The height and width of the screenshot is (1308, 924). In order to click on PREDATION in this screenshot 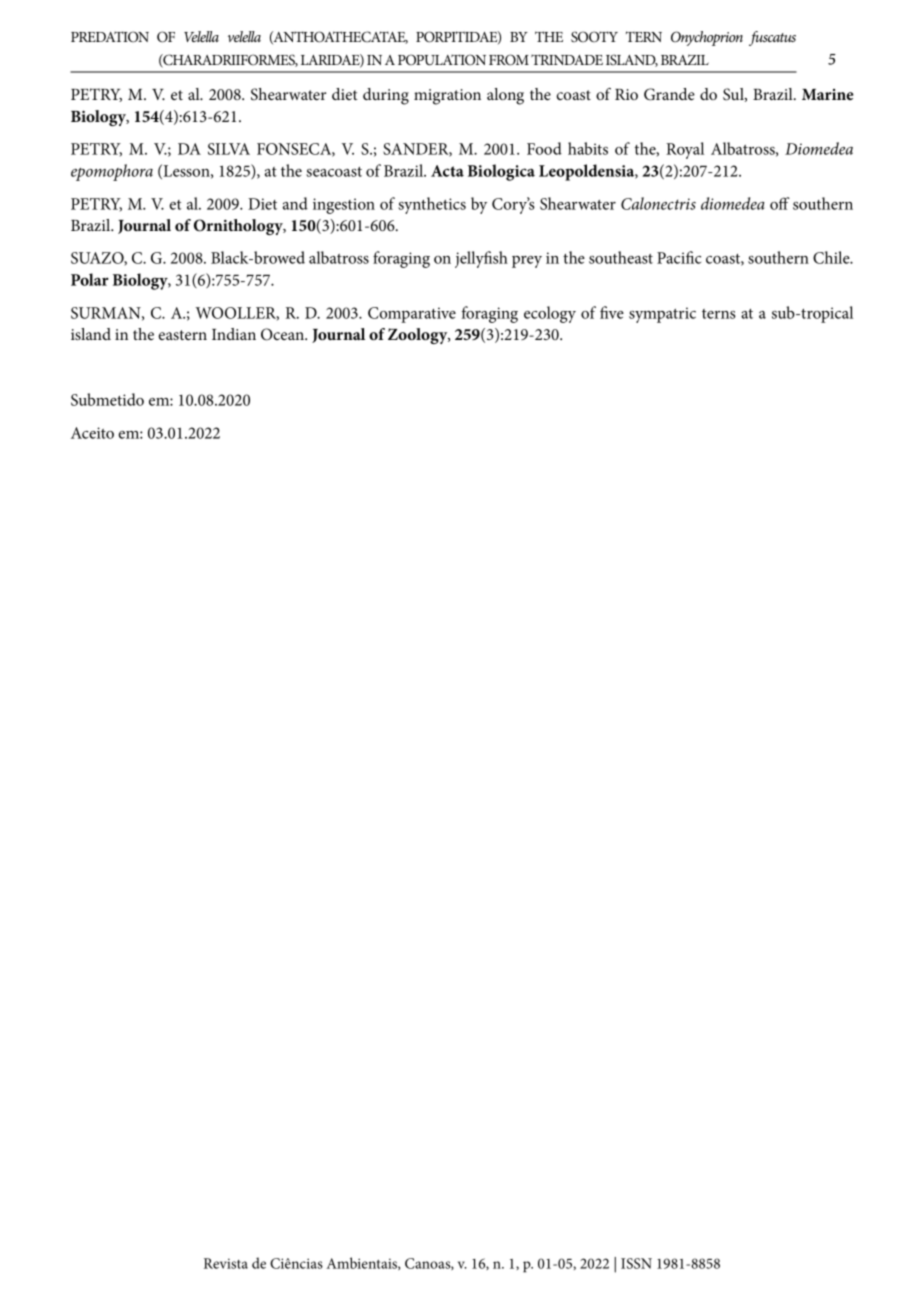, I will do `click(110, 37)`.
